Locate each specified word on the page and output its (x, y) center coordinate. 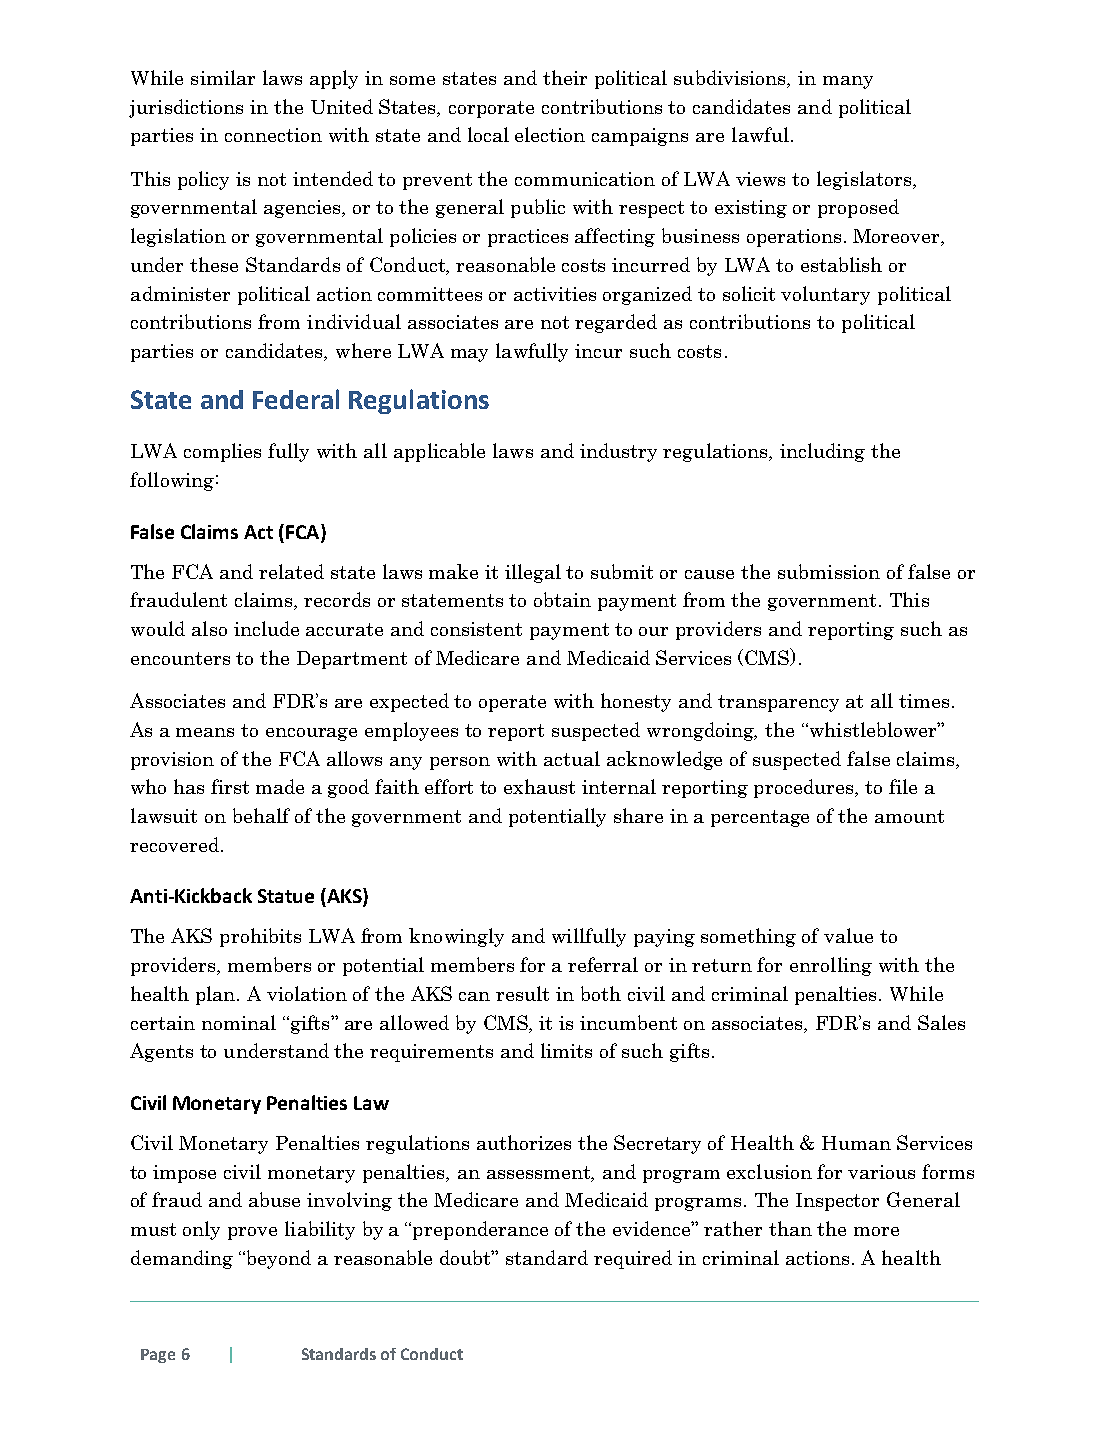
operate (512, 703)
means (205, 732)
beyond (277, 1259)
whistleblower (873, 729)
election (550, 134)
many (848, 82)
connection (273, 135)
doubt (467, 1257)
